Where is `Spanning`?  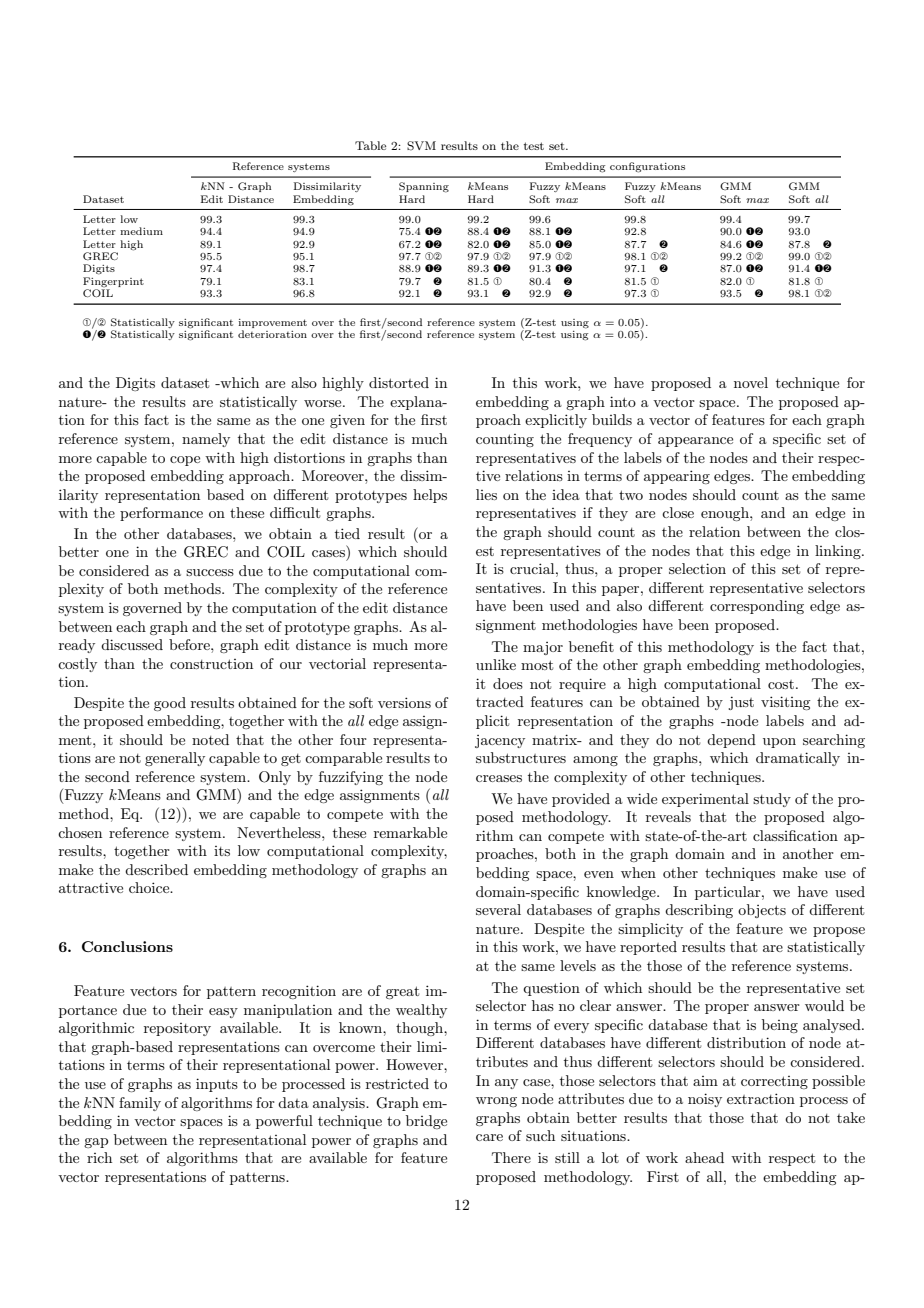 Spanning is located at coordinates (424, 187).
